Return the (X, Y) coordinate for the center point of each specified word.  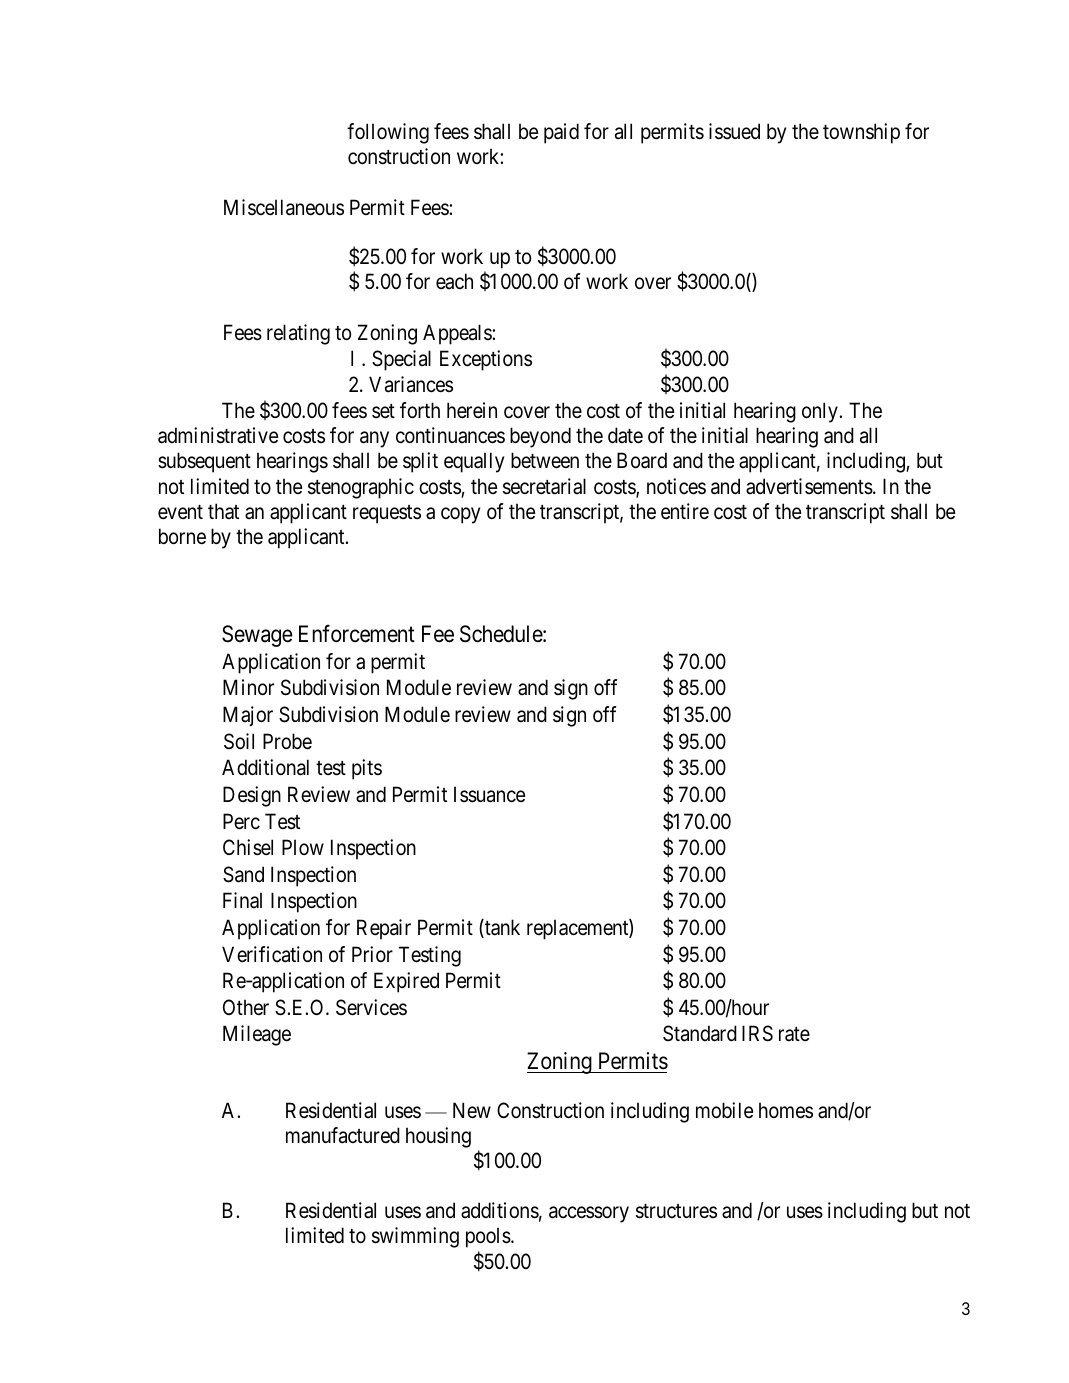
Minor (248, 687)
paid (561, 133)
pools (488, 1237)
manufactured (343, 1135)
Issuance (489, 794)
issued (734, 131)
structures (676, 1211)
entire (685, 511)
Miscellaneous (284, 207)
